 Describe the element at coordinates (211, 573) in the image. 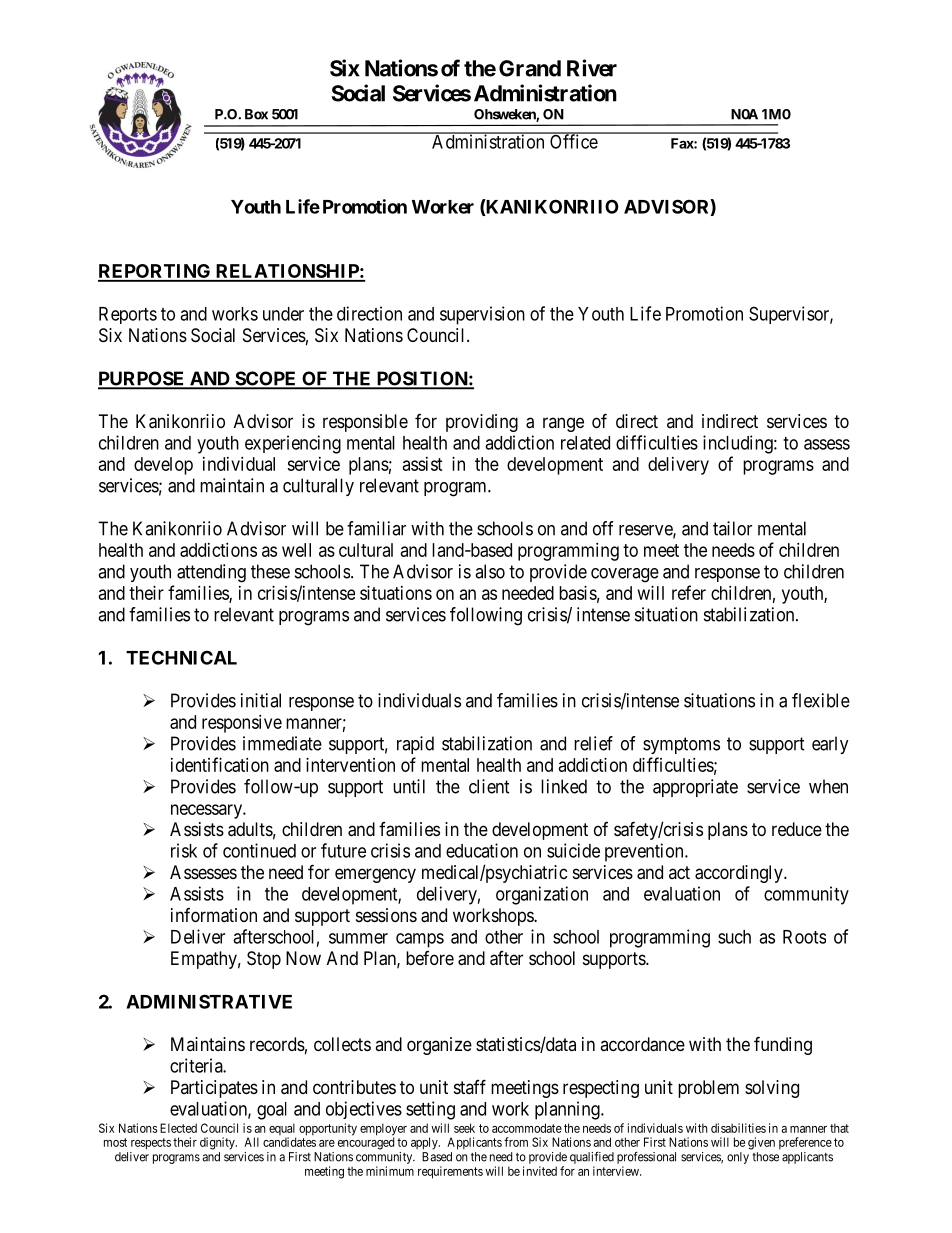

I see `attending` at that location.
